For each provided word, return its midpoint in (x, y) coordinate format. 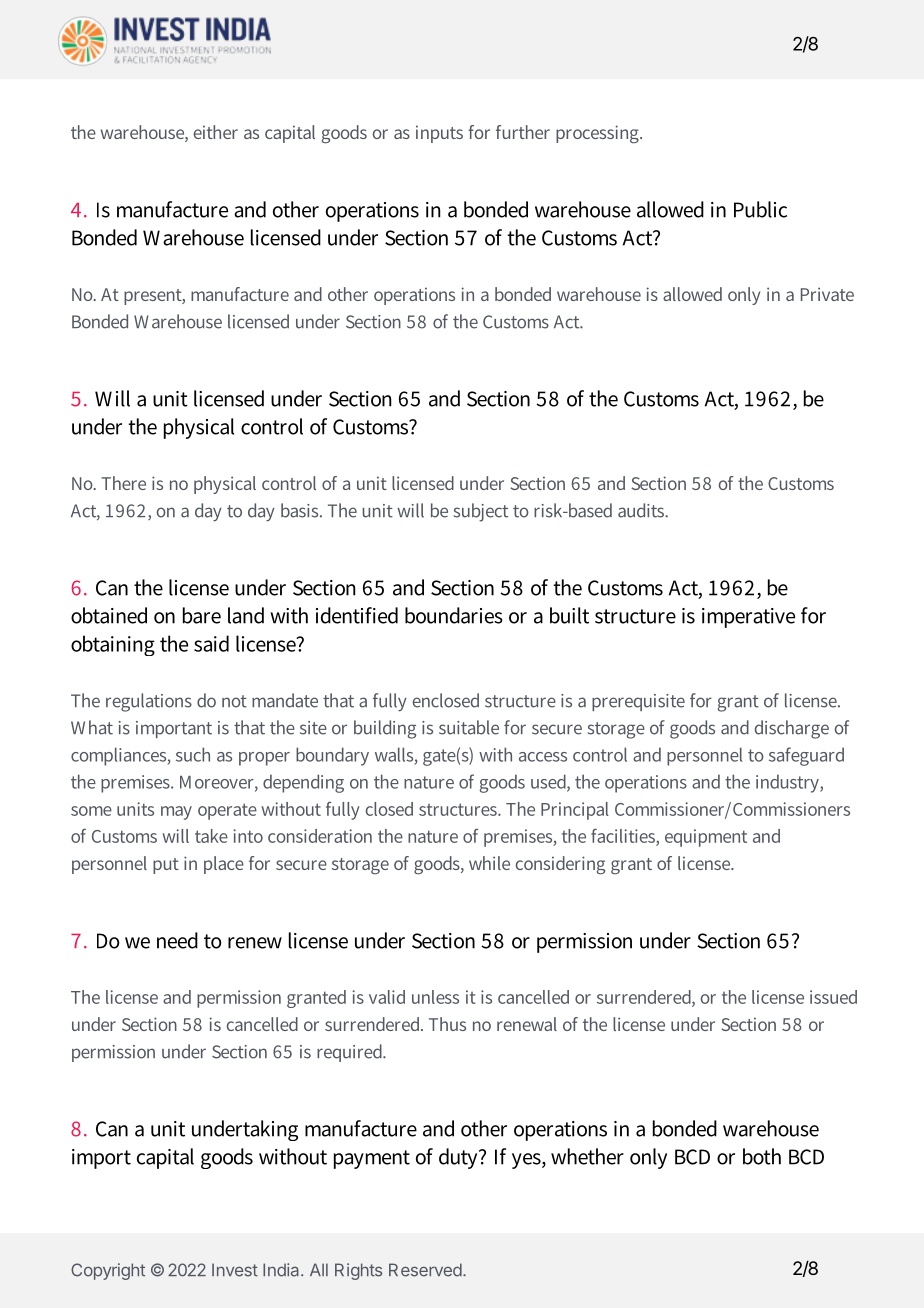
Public (760, 209)
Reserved (425, 1270)
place (224, 865)
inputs (439, 134)
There (123, 483)
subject (481, 512)
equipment (706, 838)
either (215, 132)
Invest (235, 1270)
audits (642, 510)
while (489, 863)
